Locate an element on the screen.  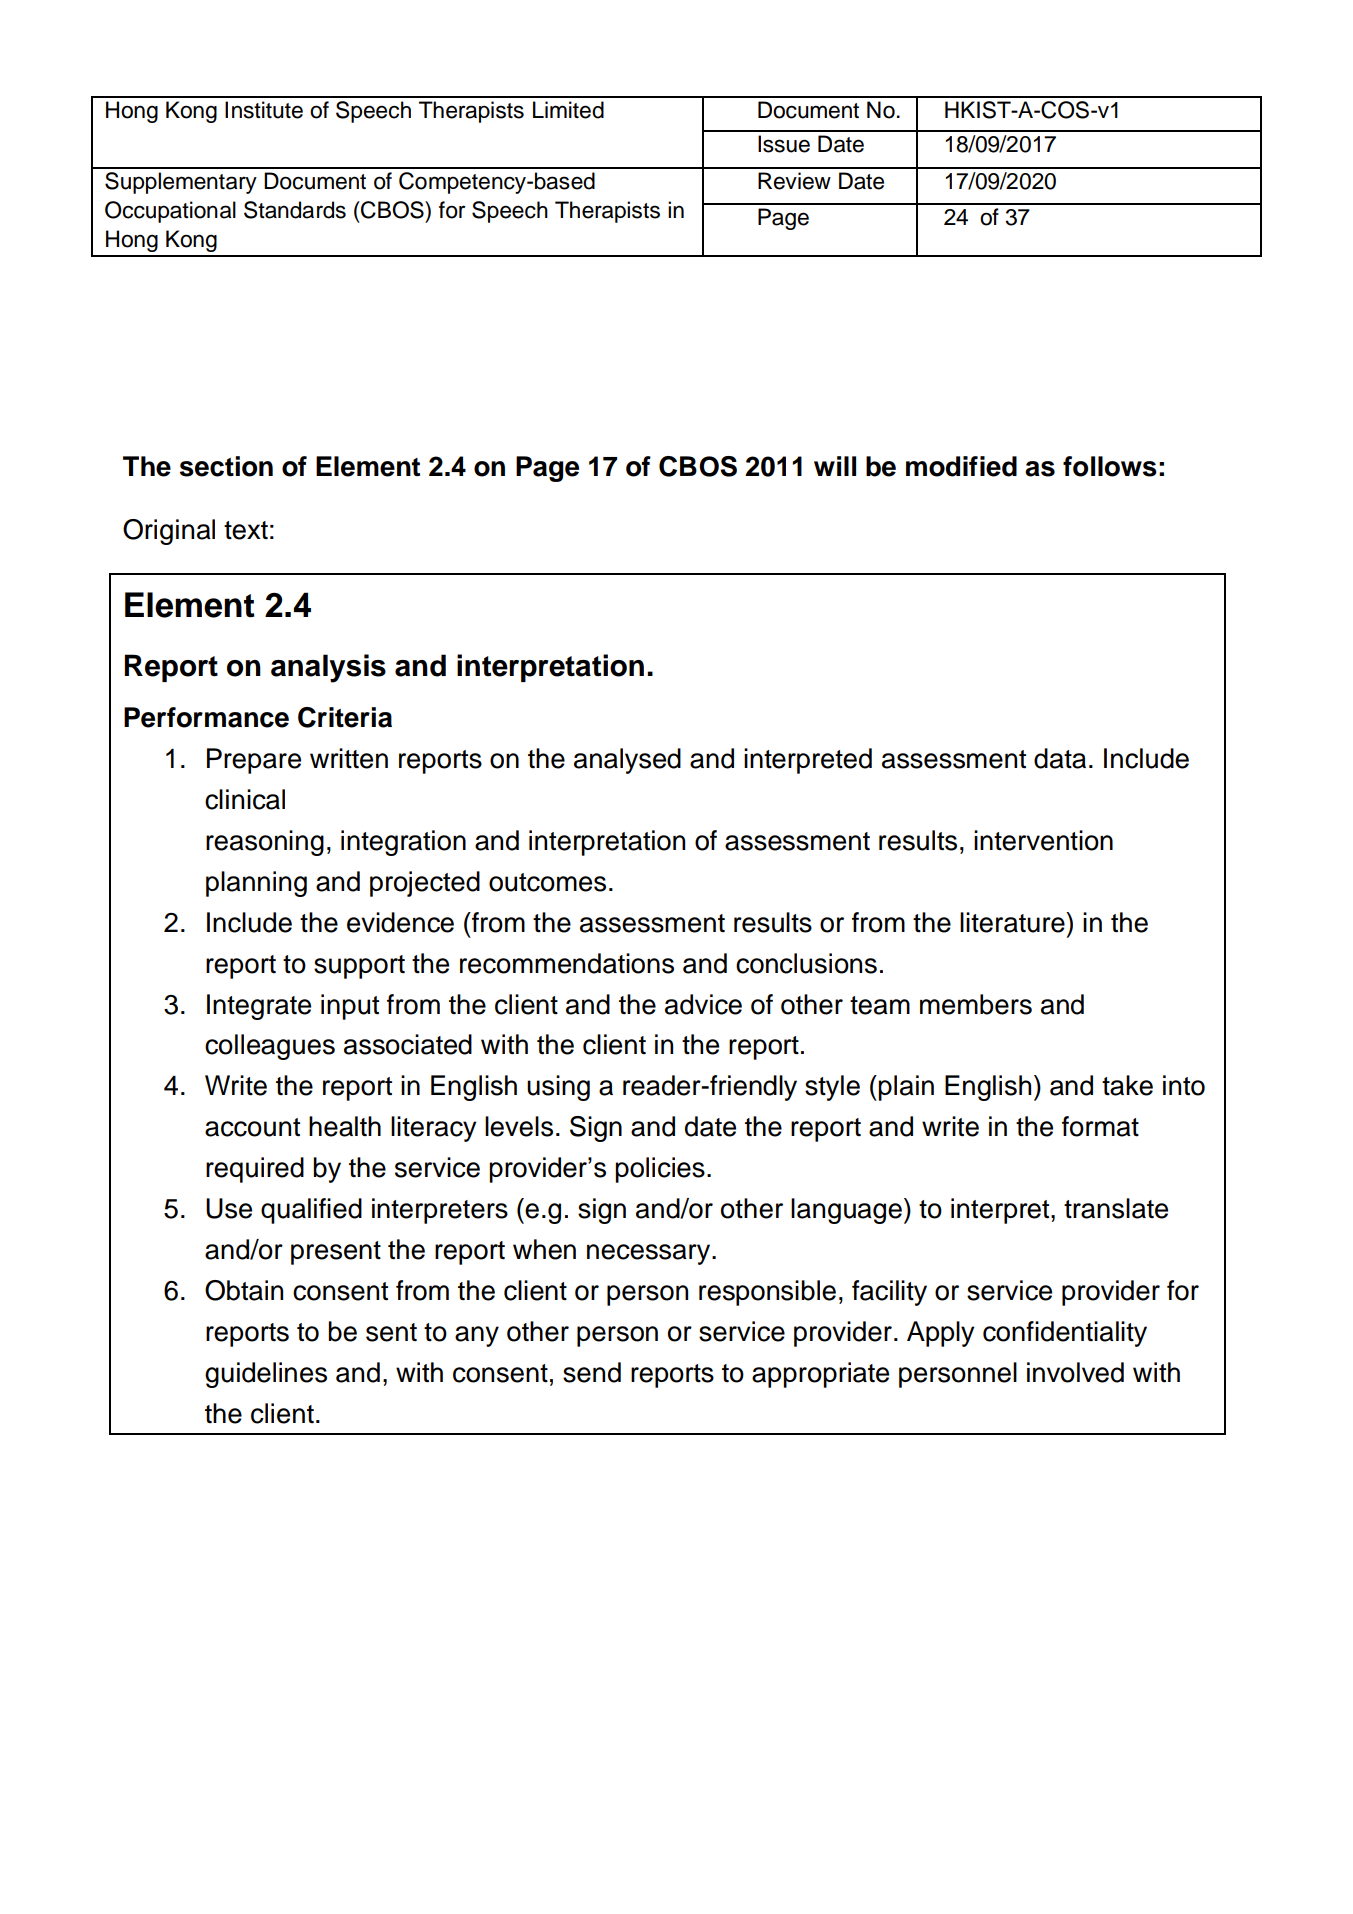
analysis is located at coordinates (328, 668).
